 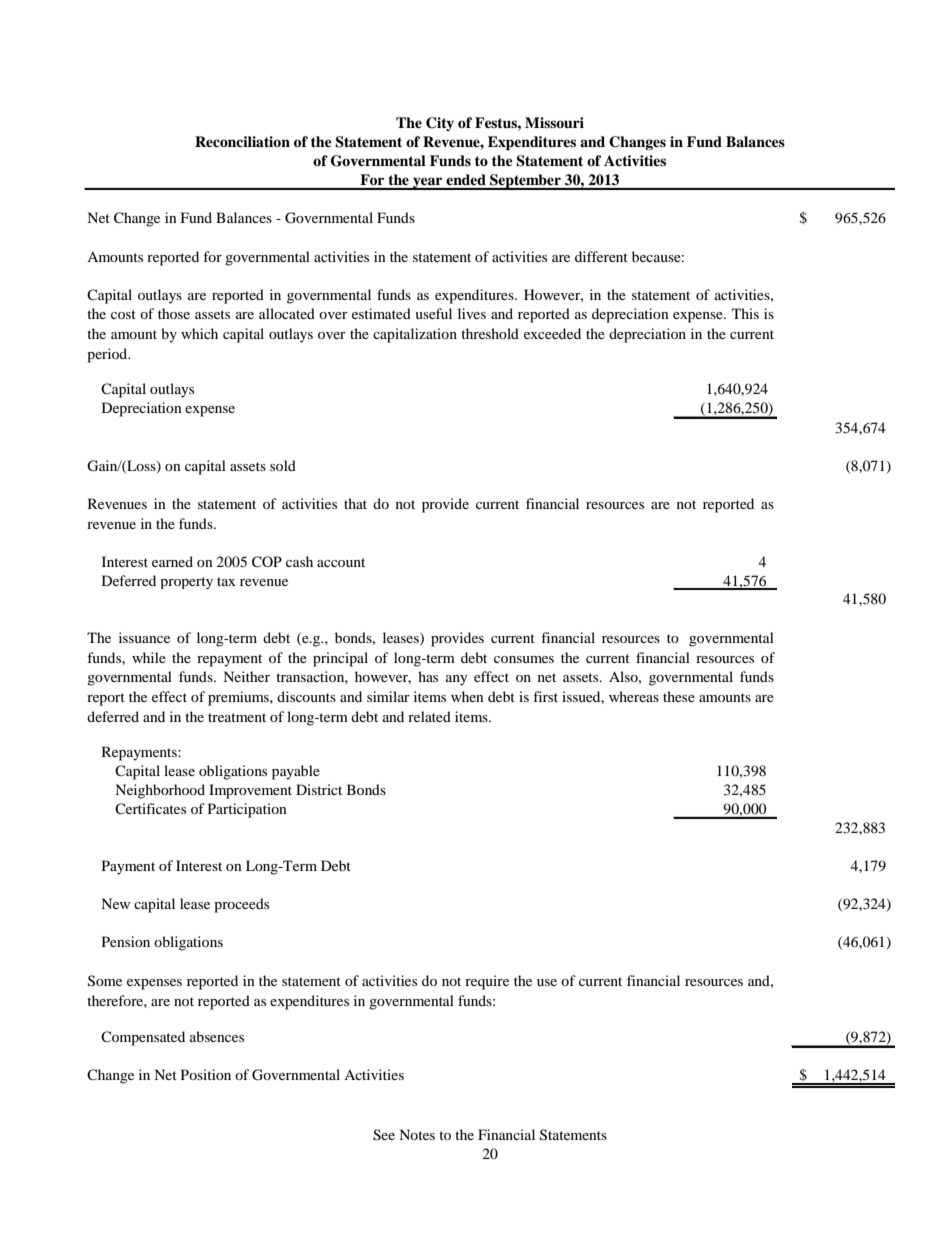 I want to click on require, so click(x=487, y=982).
